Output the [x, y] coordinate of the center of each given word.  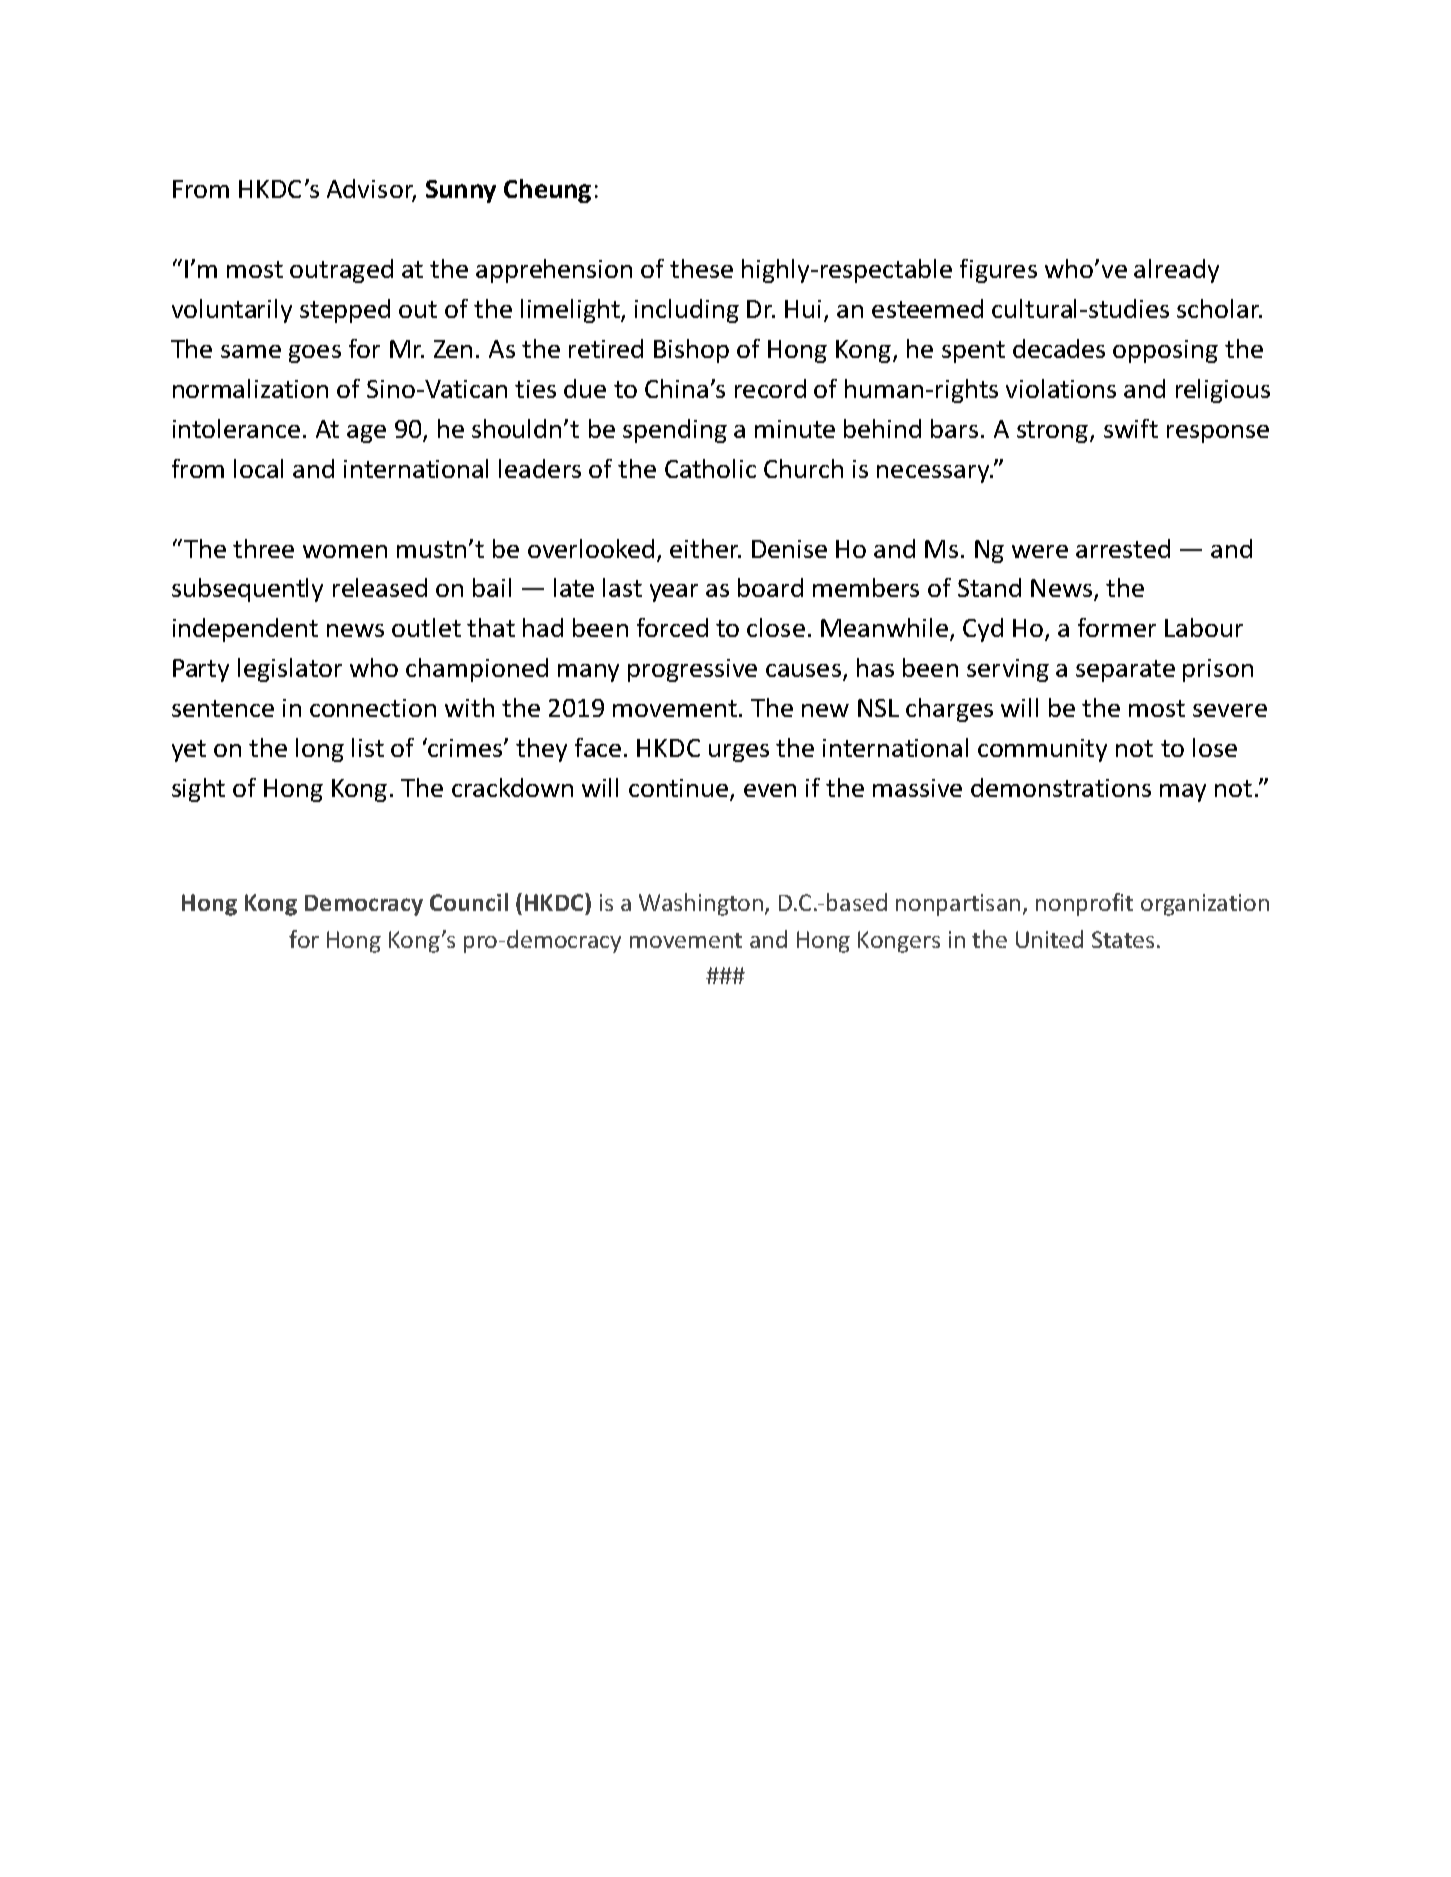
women [345, 551]
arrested [1123, 548]
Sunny [461, 191]
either [705, 548]
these [701, 268]
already [1176, 271]
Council [469, 902]
